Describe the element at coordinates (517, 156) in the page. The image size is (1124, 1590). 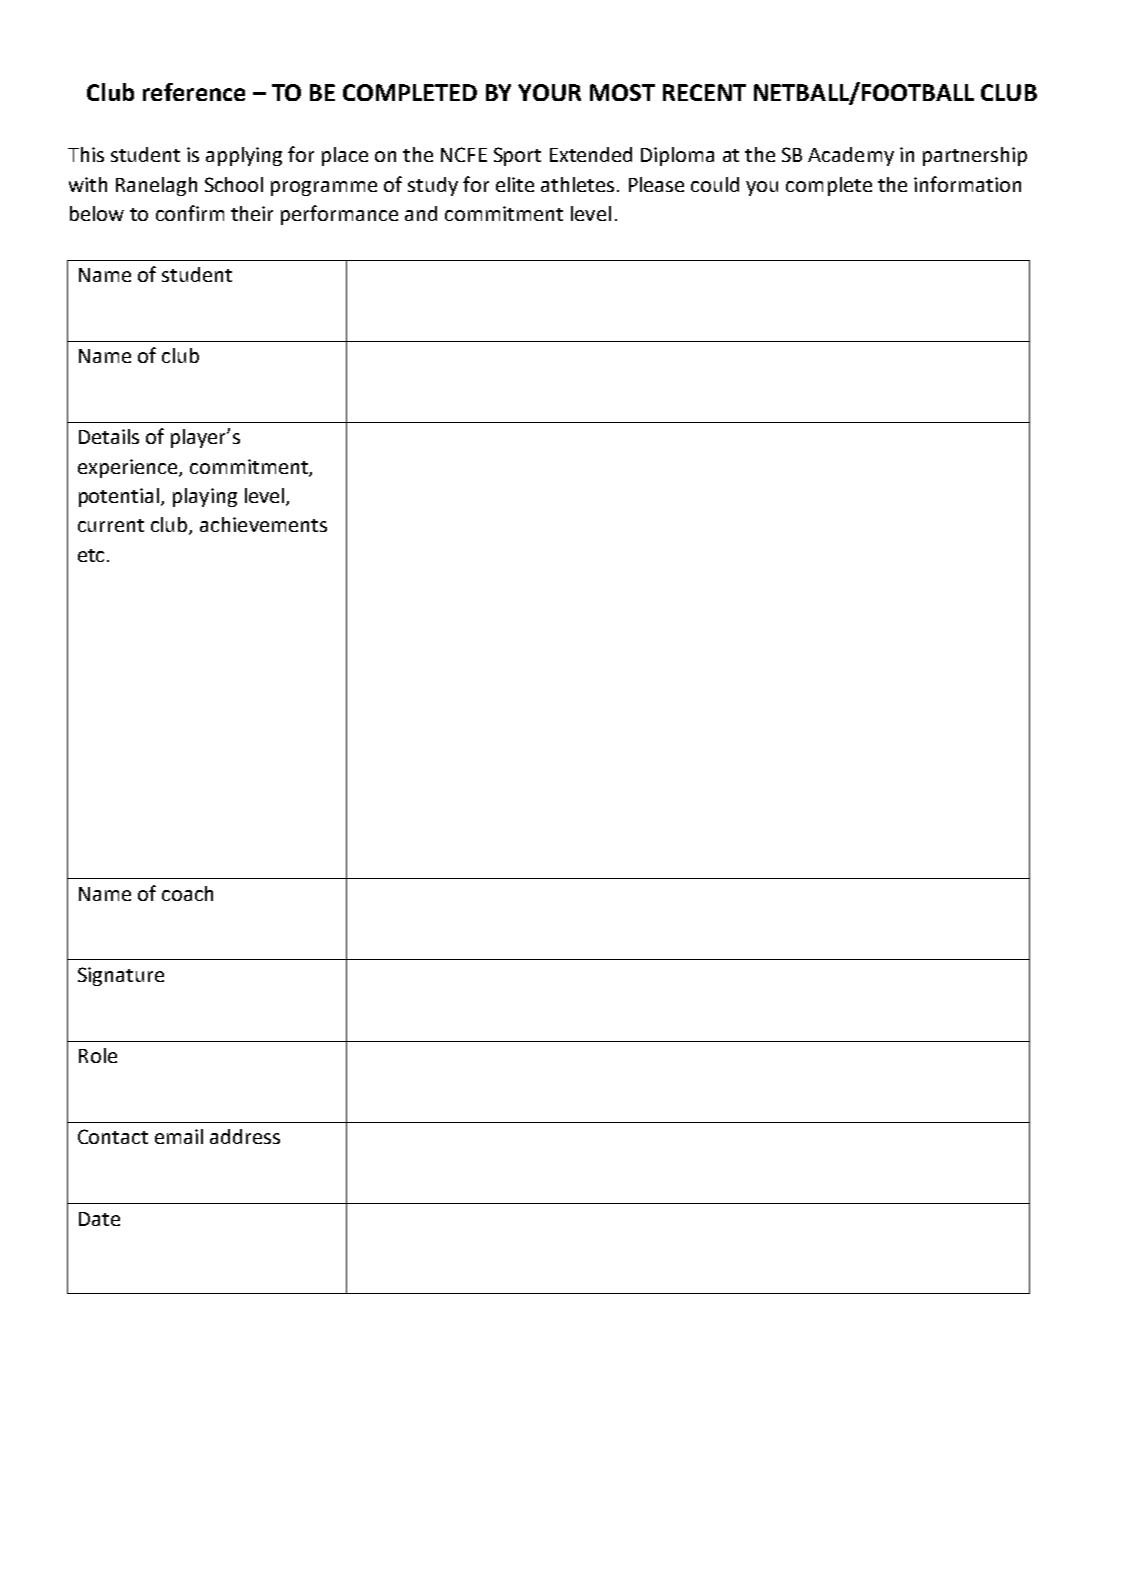
I see `Sport` at that location.
